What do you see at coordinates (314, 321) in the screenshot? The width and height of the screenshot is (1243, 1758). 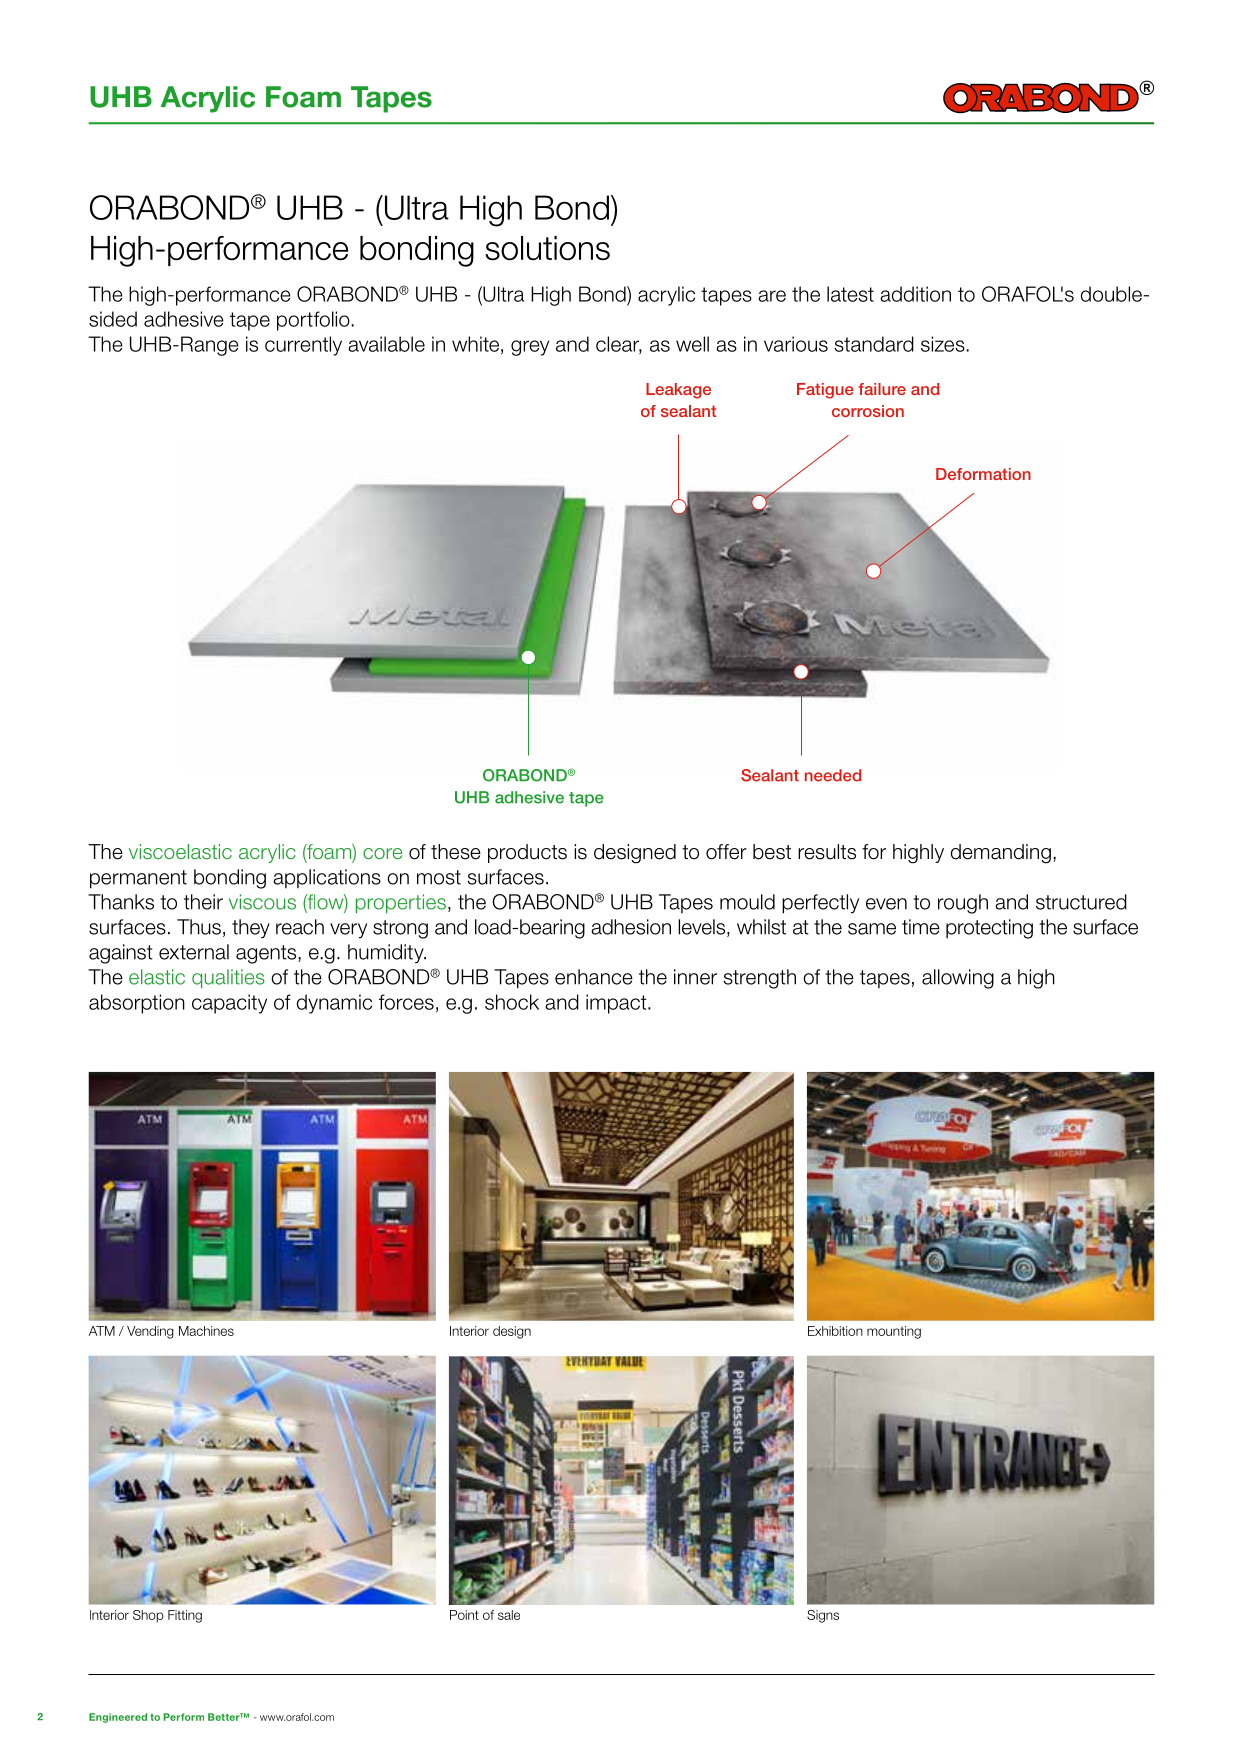 I see `portfolio` at bounding box center [314, 321].
